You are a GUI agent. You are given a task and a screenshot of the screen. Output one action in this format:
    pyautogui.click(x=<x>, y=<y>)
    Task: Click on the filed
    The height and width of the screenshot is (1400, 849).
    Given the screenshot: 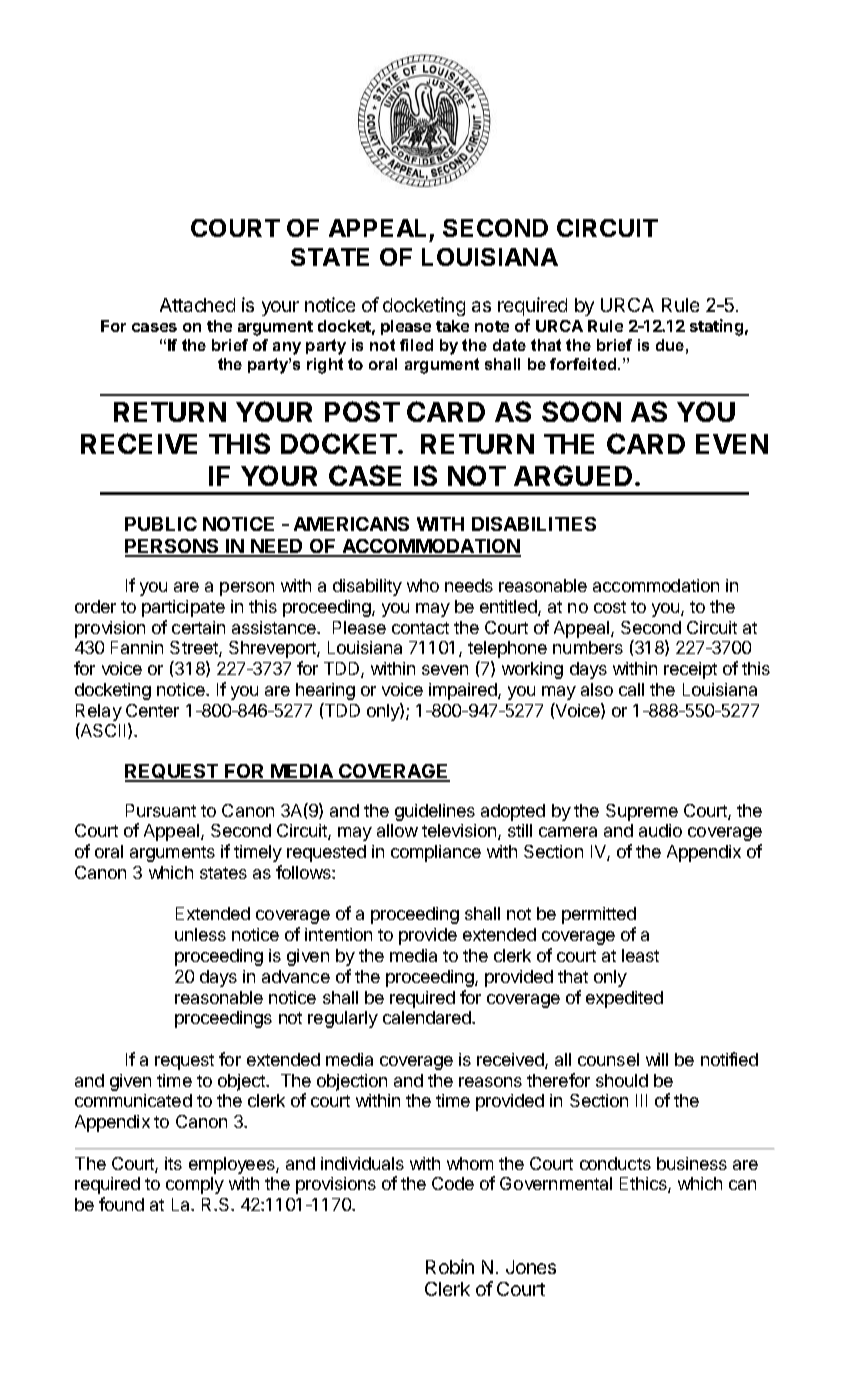 What is the action you would take?
    pyautogui.click(x=416, y=345)
